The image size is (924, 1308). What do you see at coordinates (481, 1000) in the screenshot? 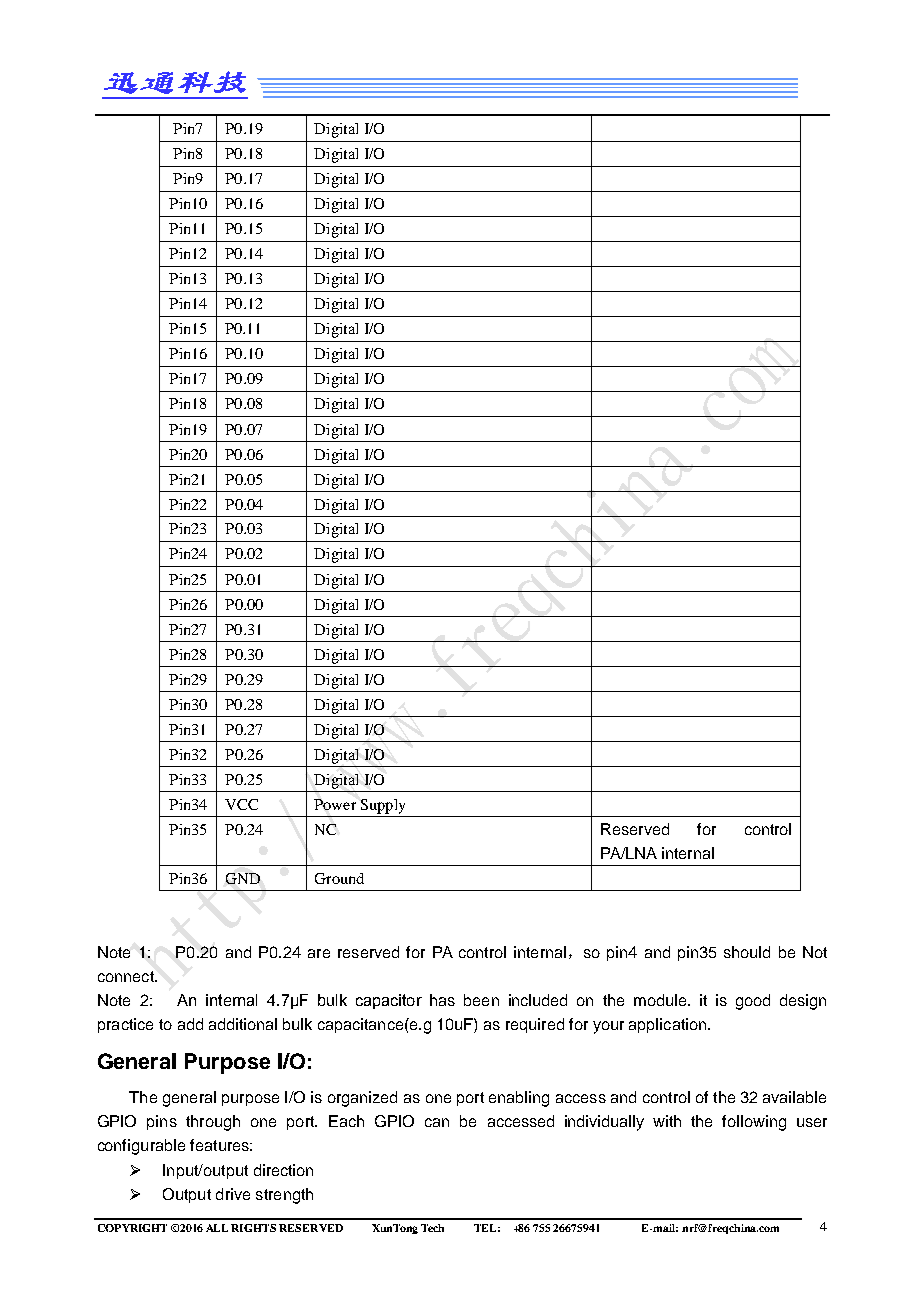
I see `been` at bounding box center [481, 1000].
